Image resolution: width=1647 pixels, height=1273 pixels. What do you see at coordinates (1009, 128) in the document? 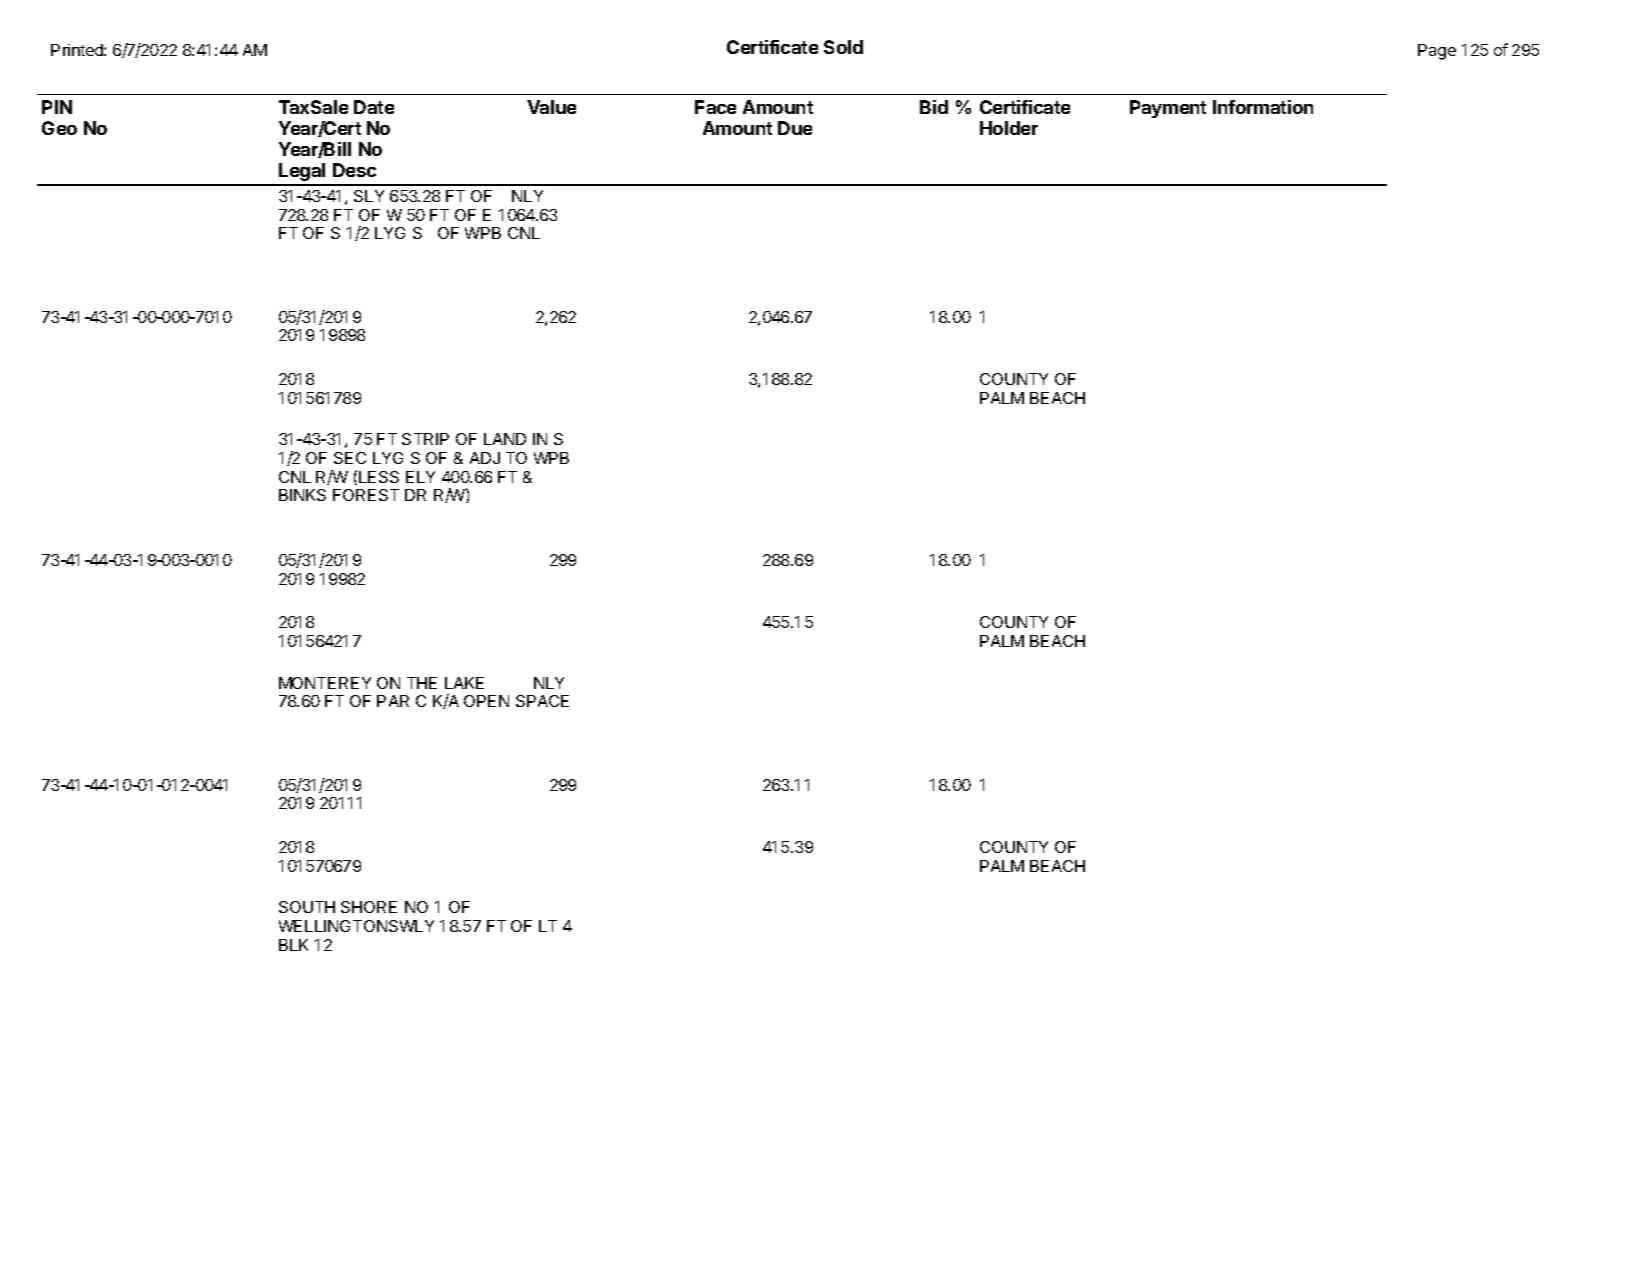
I see `Holder` at bounding box center [1009, 128].
